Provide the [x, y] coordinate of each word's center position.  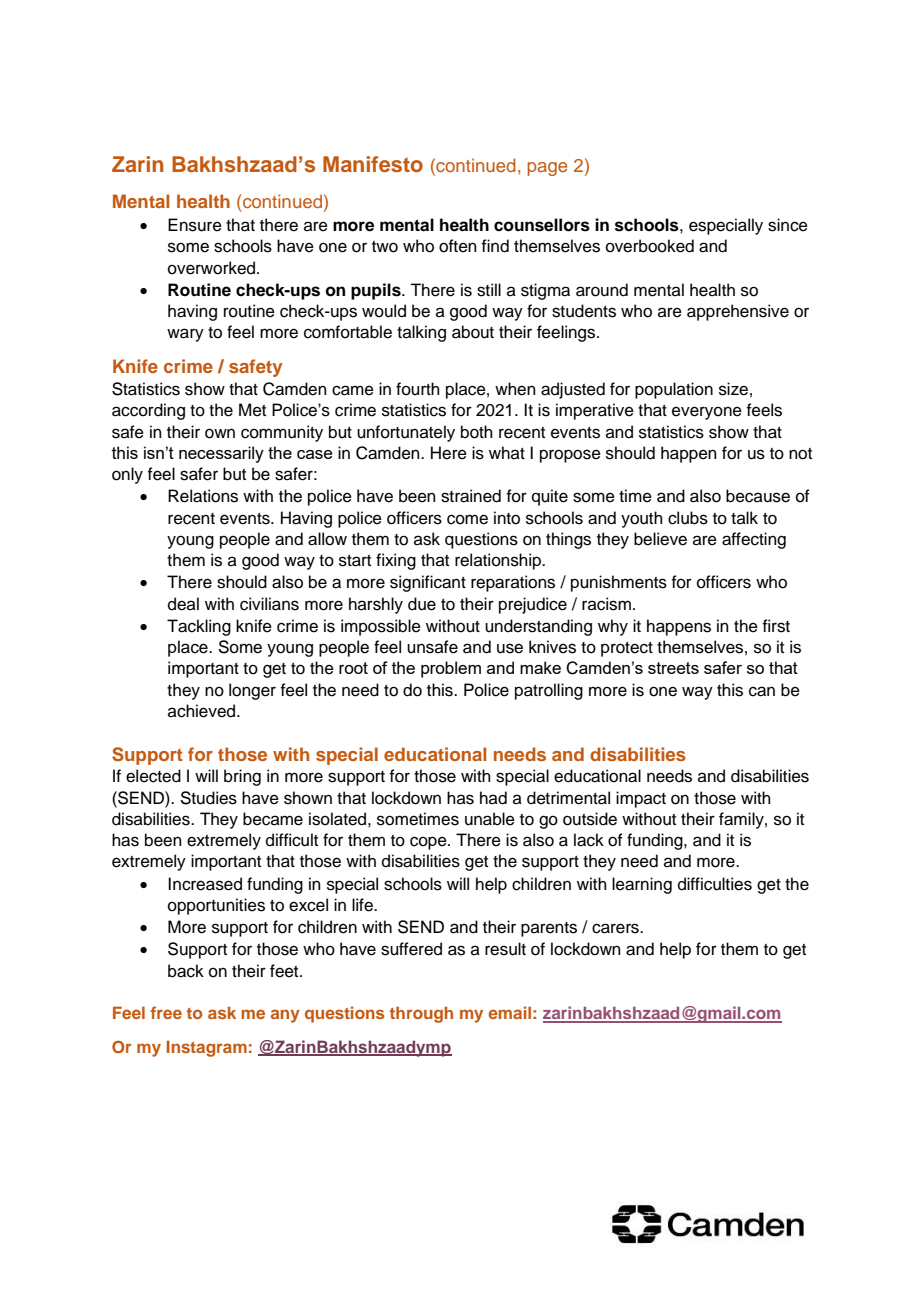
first [776, 626]
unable [490, 819]
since [788, 225]
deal [183, 604]
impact [641, 799]
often [458, 246]
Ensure [195, 225]
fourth [418, 389]
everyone [707, 413]
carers [616, 928]
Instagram [206, 1048]
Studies [208, 798]
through [421, 1014]
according [148, 411]
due [422, 604]
